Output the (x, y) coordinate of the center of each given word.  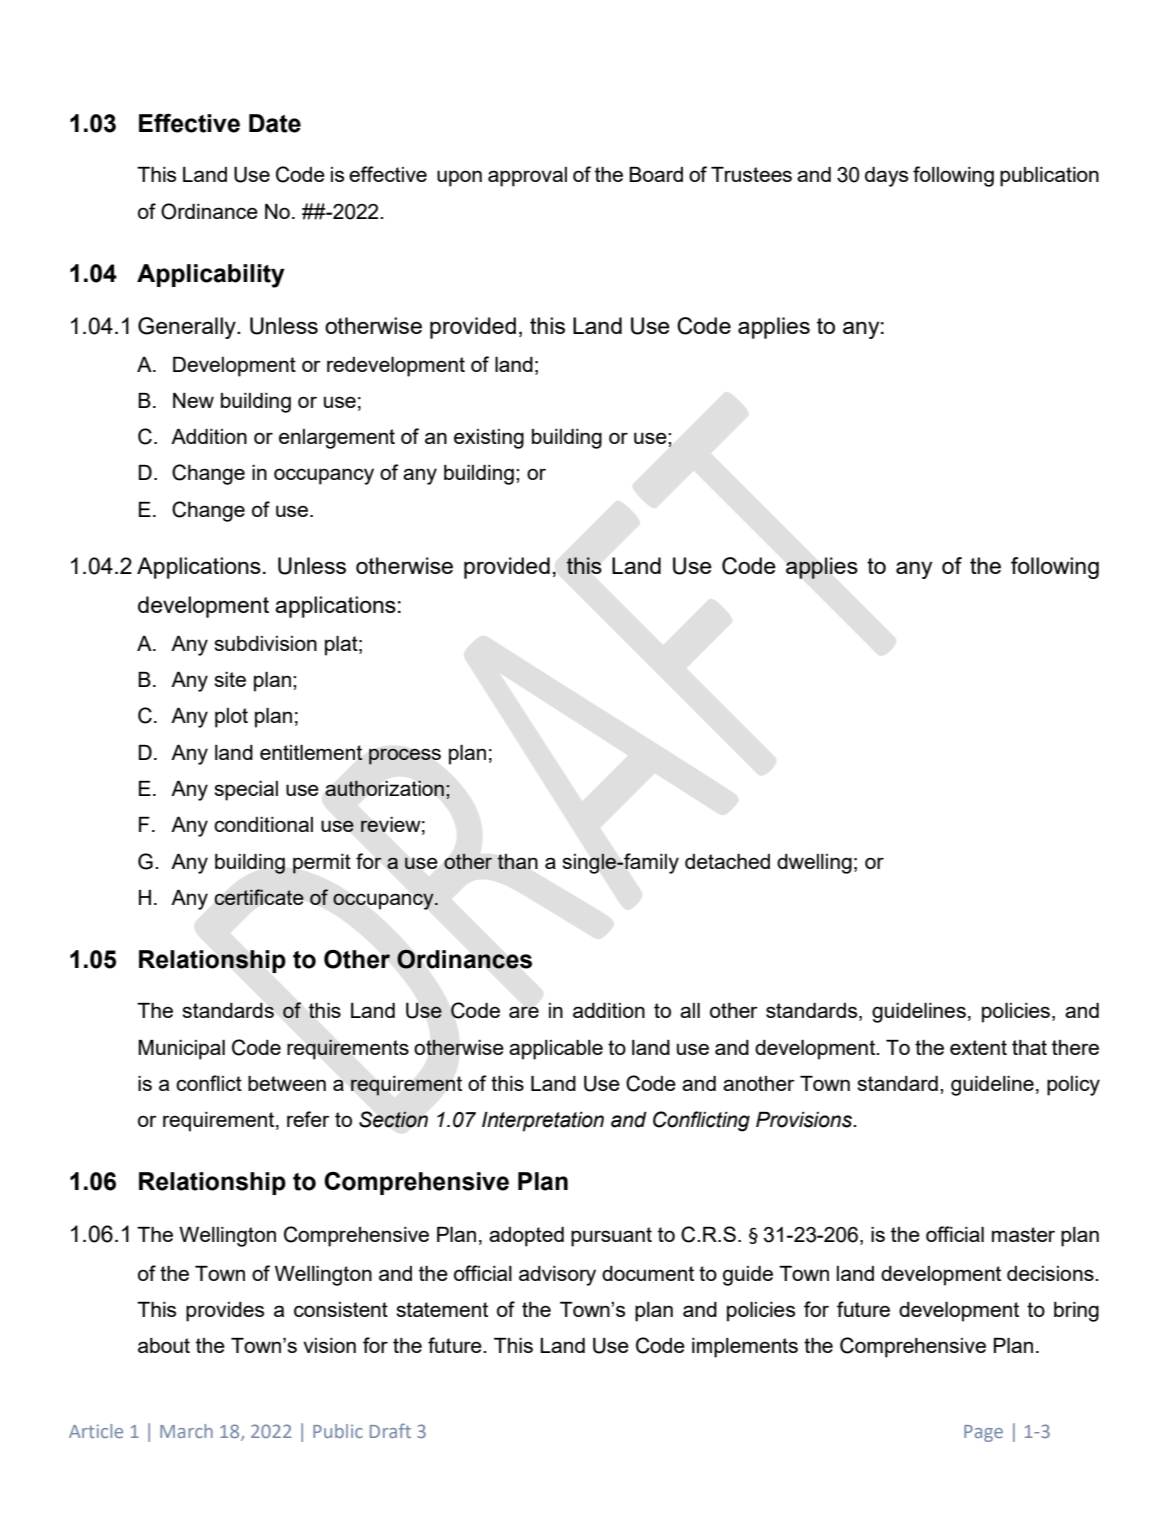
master (1023, 1234)
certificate (259, 897)
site (230, 679)
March (186, 1431)
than (517, 861)
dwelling (814, 864)
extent (978, 1047)
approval (527, 177)
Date (275, 123)
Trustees (751, 174)
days (886, 177)
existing (489, 439)
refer (308, 1119)
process (405, 756)
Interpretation (543, 1122)
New (193, 400)
